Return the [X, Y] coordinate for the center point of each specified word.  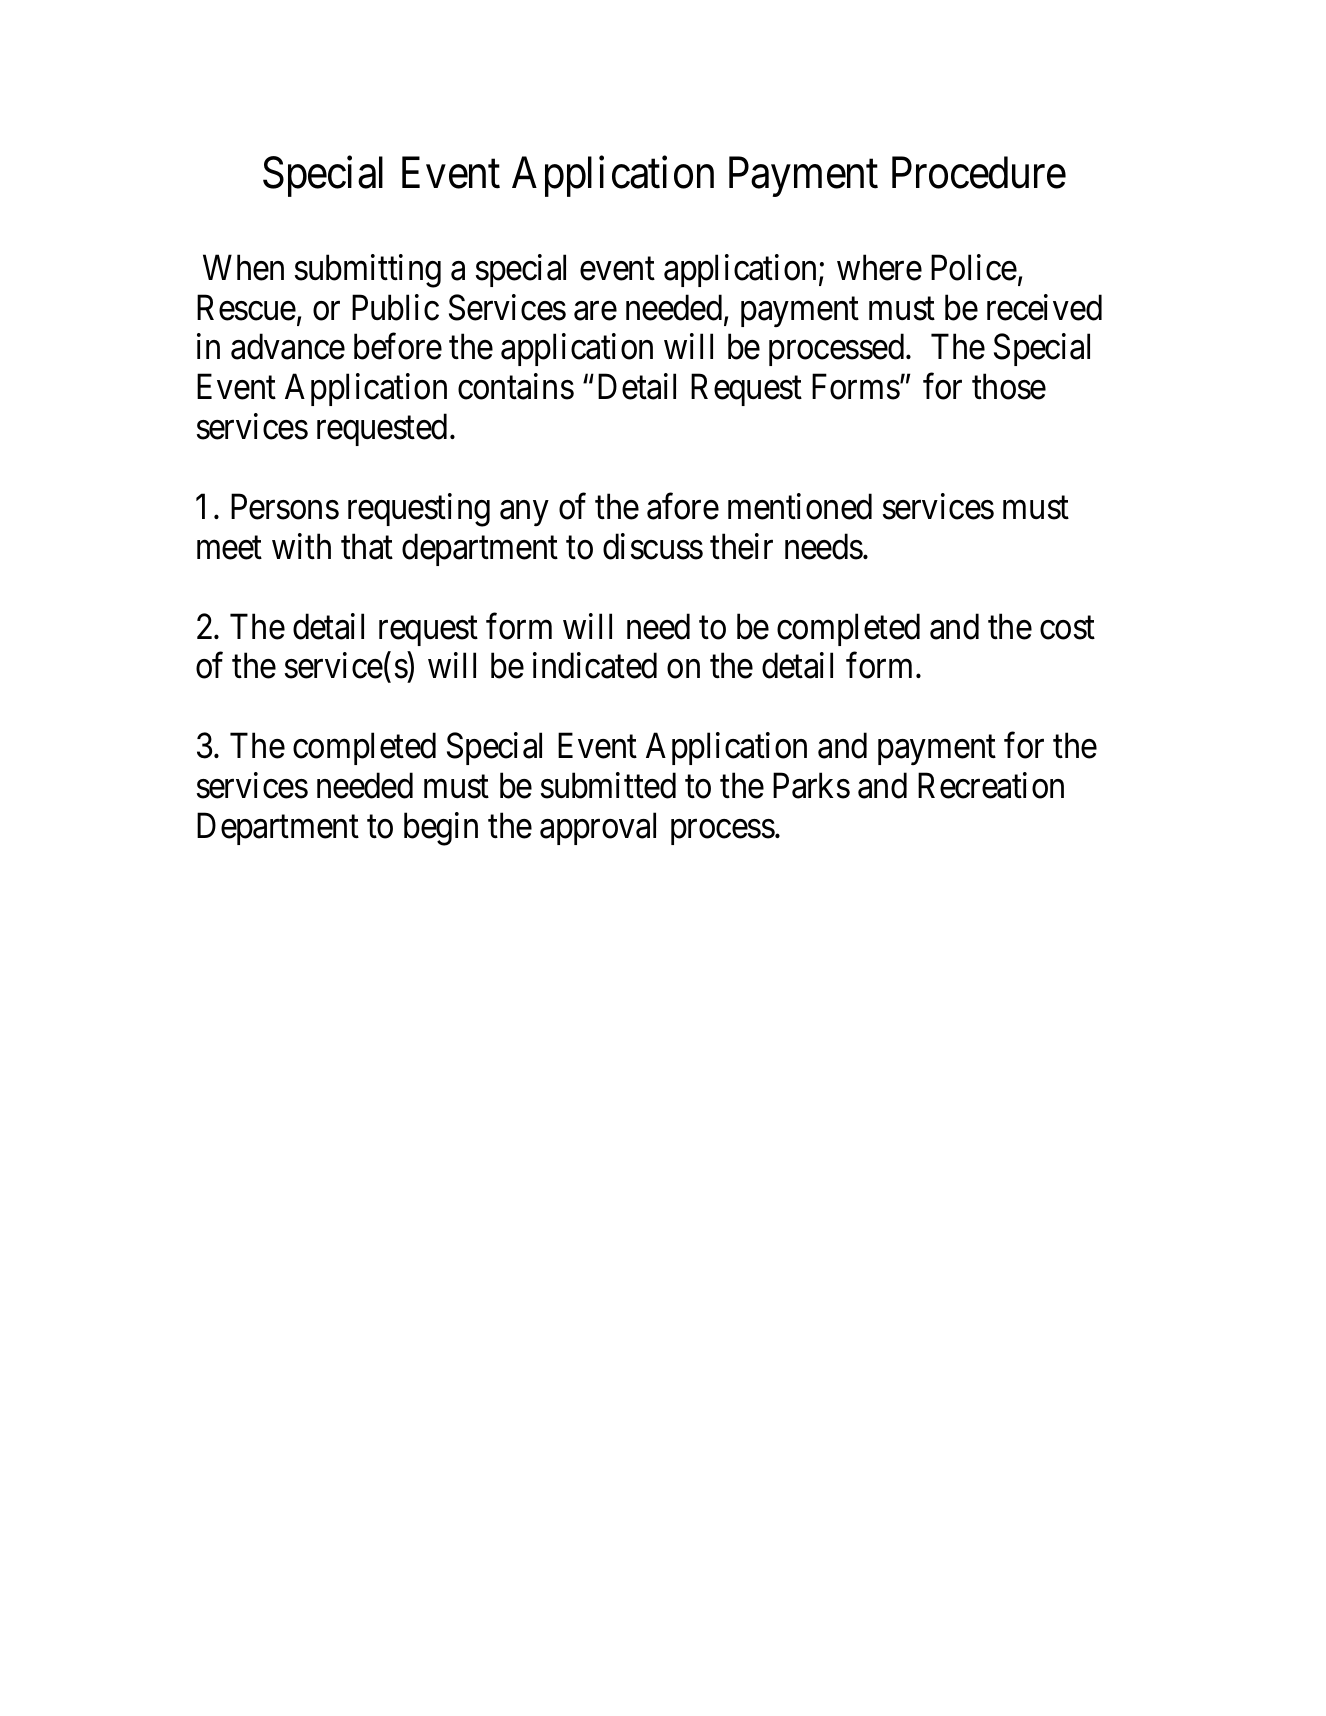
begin [441, 829]
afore [683, 506]
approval [598, 828]
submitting [368, 271]
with [301, 546]
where [879, 267]
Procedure [979, 173]
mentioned [800, 506]
